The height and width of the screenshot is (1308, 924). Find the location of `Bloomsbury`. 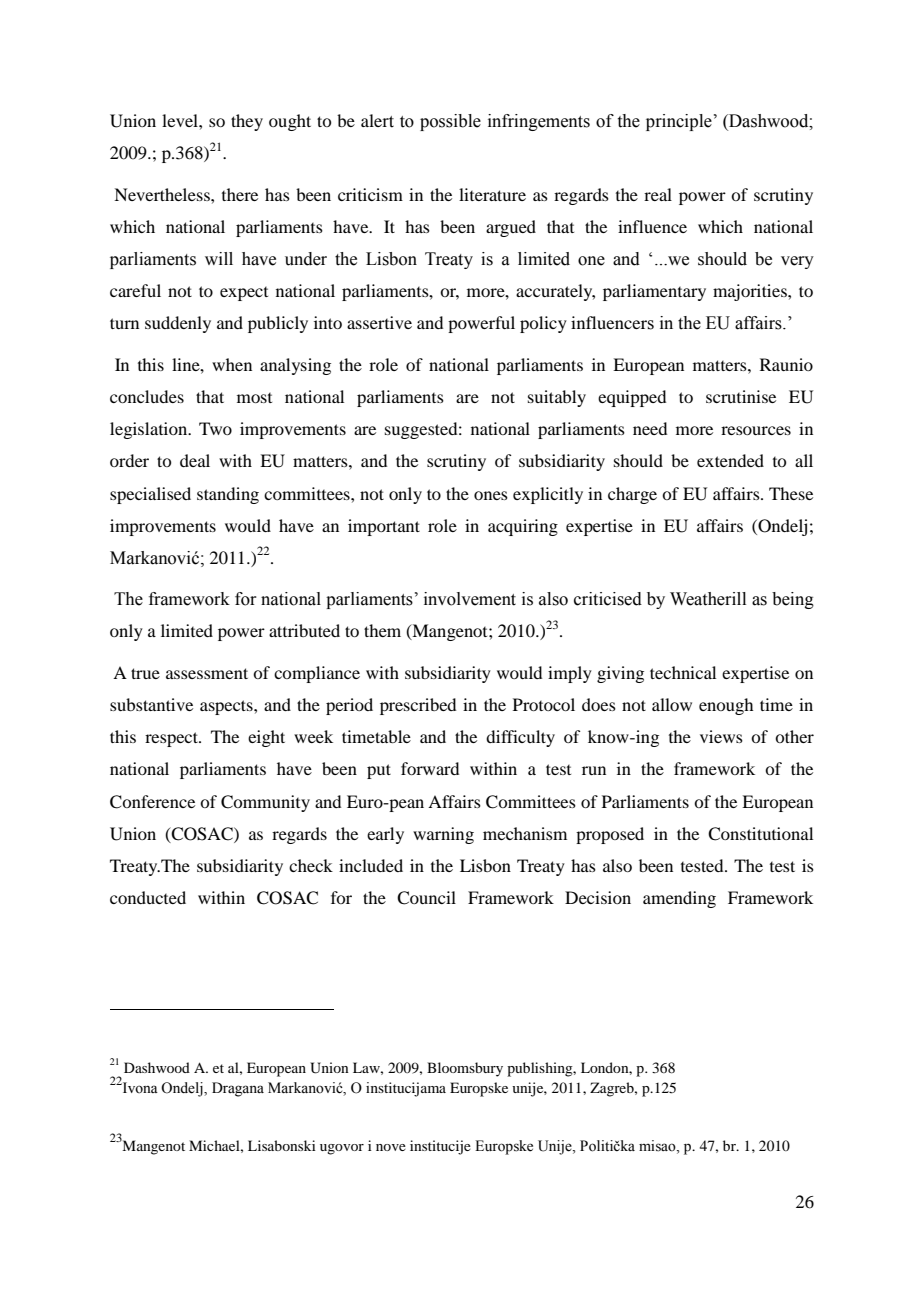

Bloomsbury is located at coordinates (465, 1069).
